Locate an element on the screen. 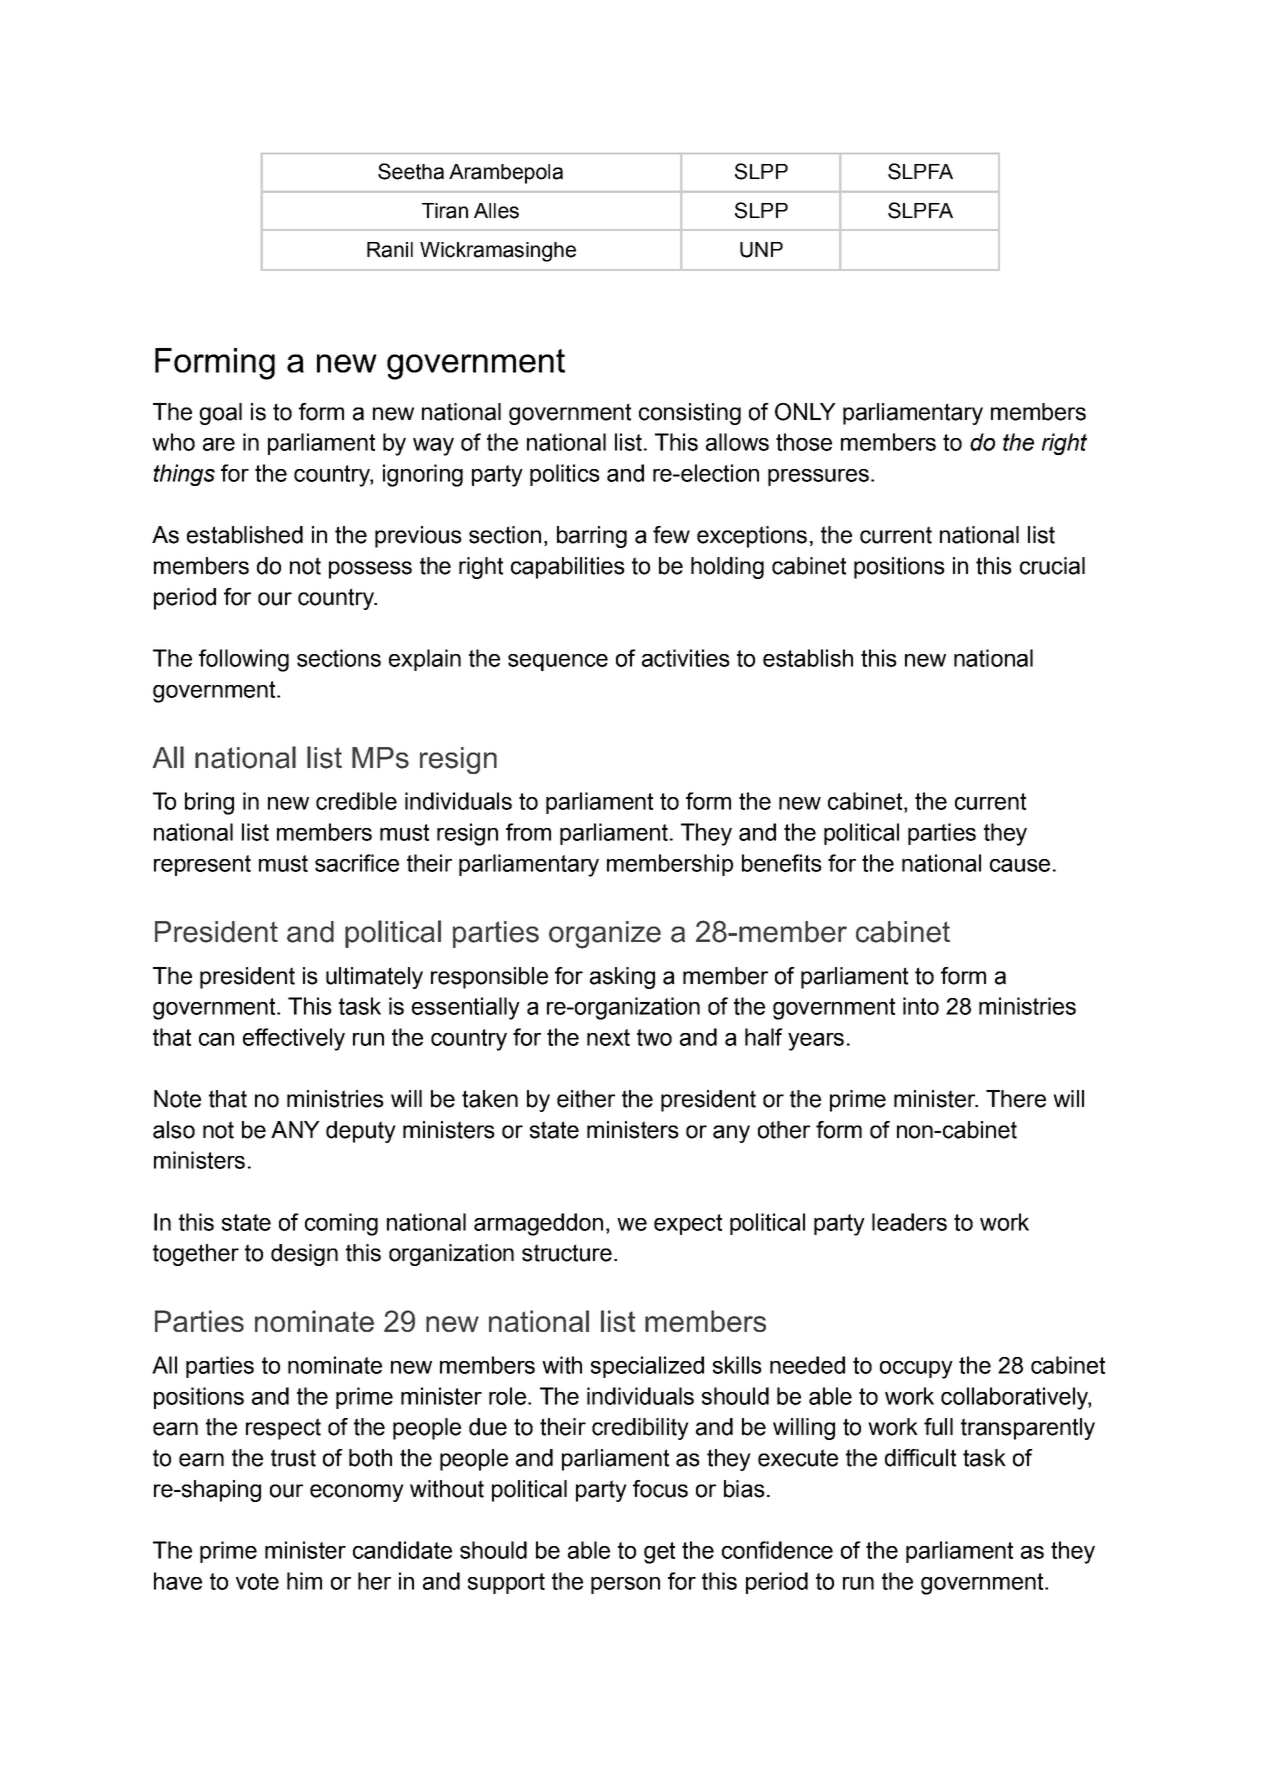 The image size is (1263, 1784). vote is located at coordinates (257, 1581).
